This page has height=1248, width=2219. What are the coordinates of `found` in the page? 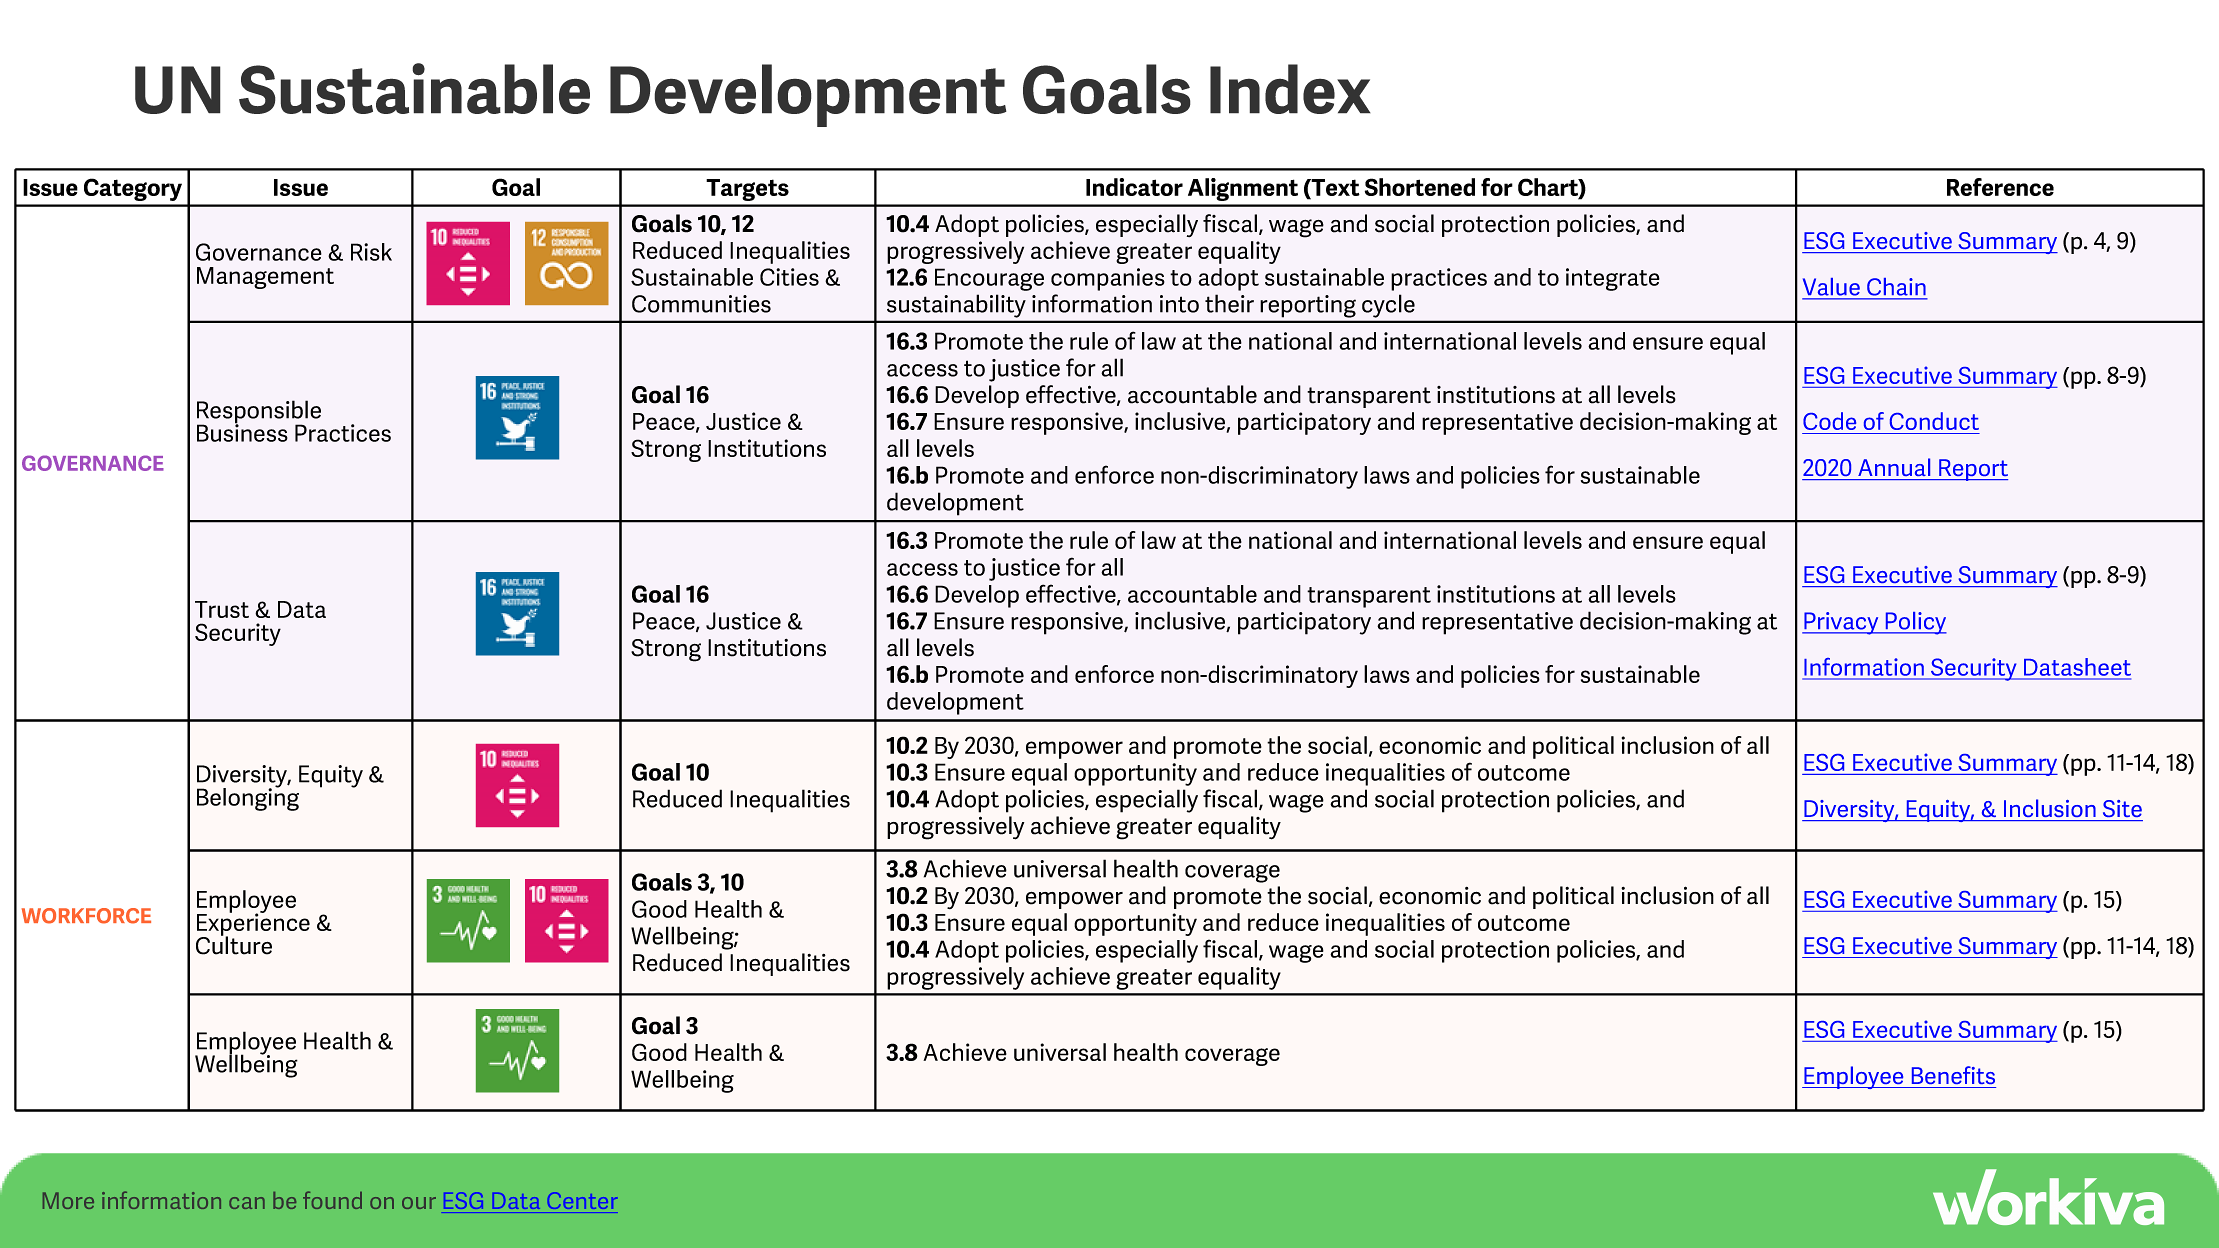 It's located at (332, 1200).
